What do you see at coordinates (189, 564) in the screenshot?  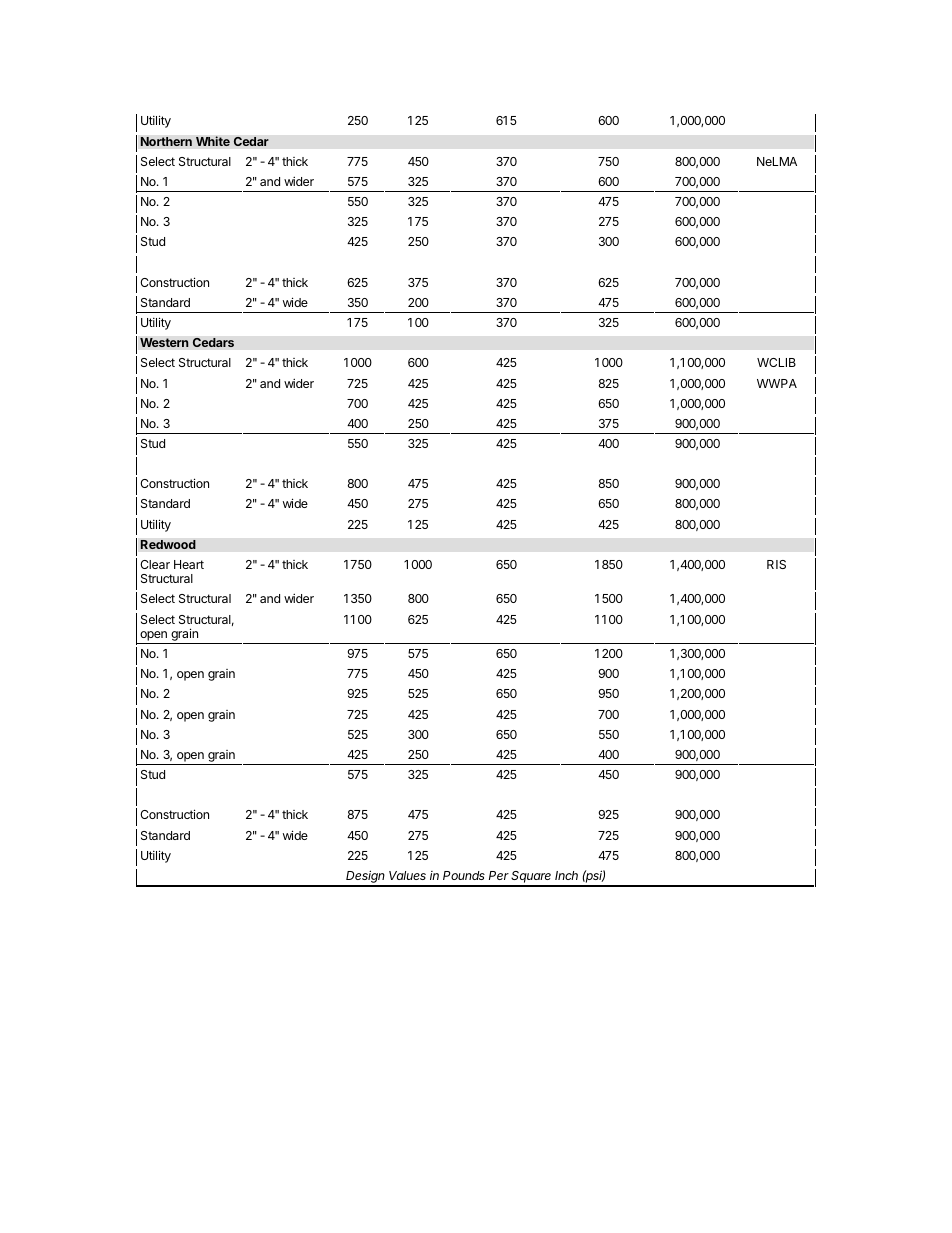 I see `Heart` at bounding box center [189, 564].
